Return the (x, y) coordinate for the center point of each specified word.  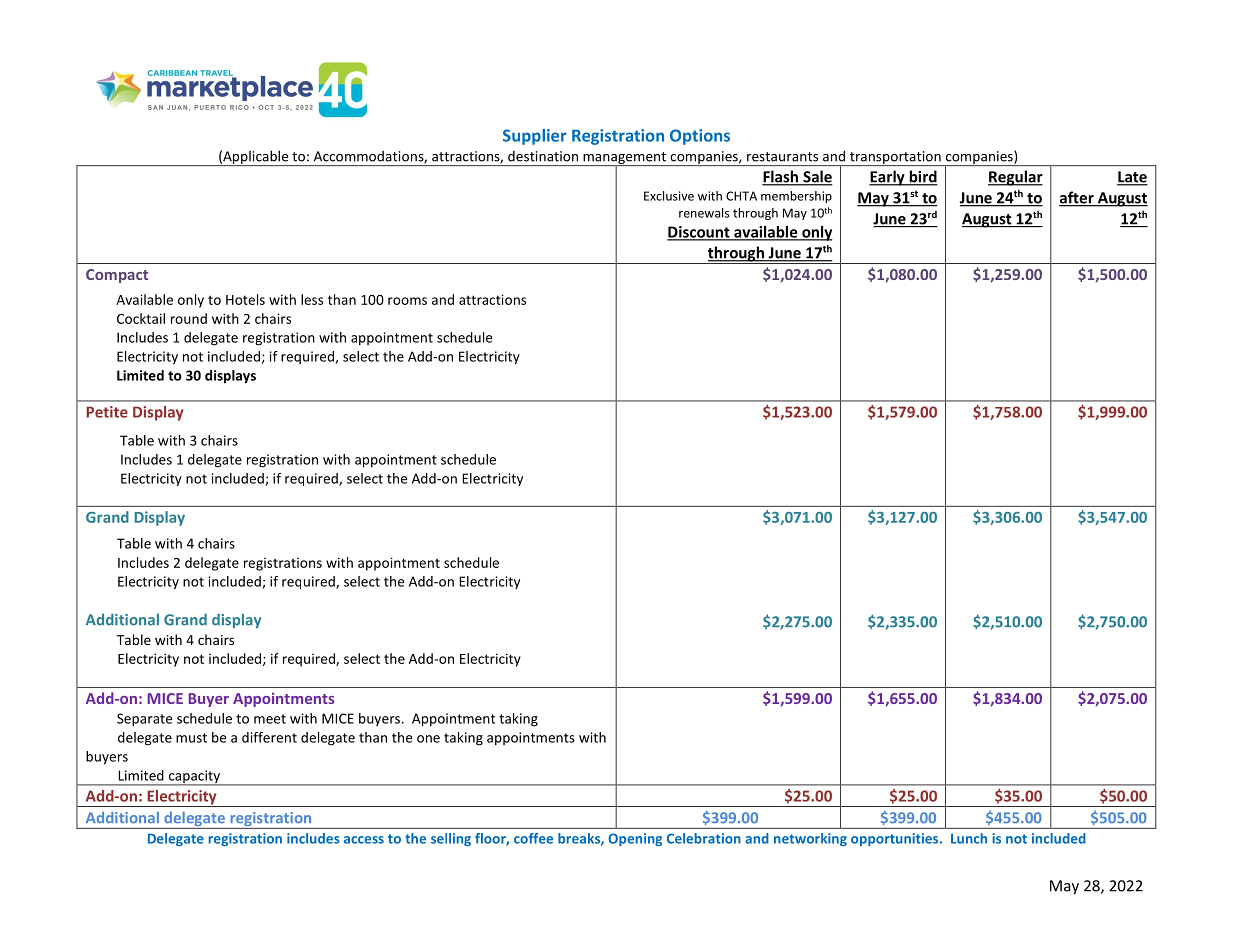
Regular (1015, 178)
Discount (699, 233)
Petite (107, 412)
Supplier (535, 137)
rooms (407, 301)
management (624, 159)
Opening (635, 839)
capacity (194, 778)
